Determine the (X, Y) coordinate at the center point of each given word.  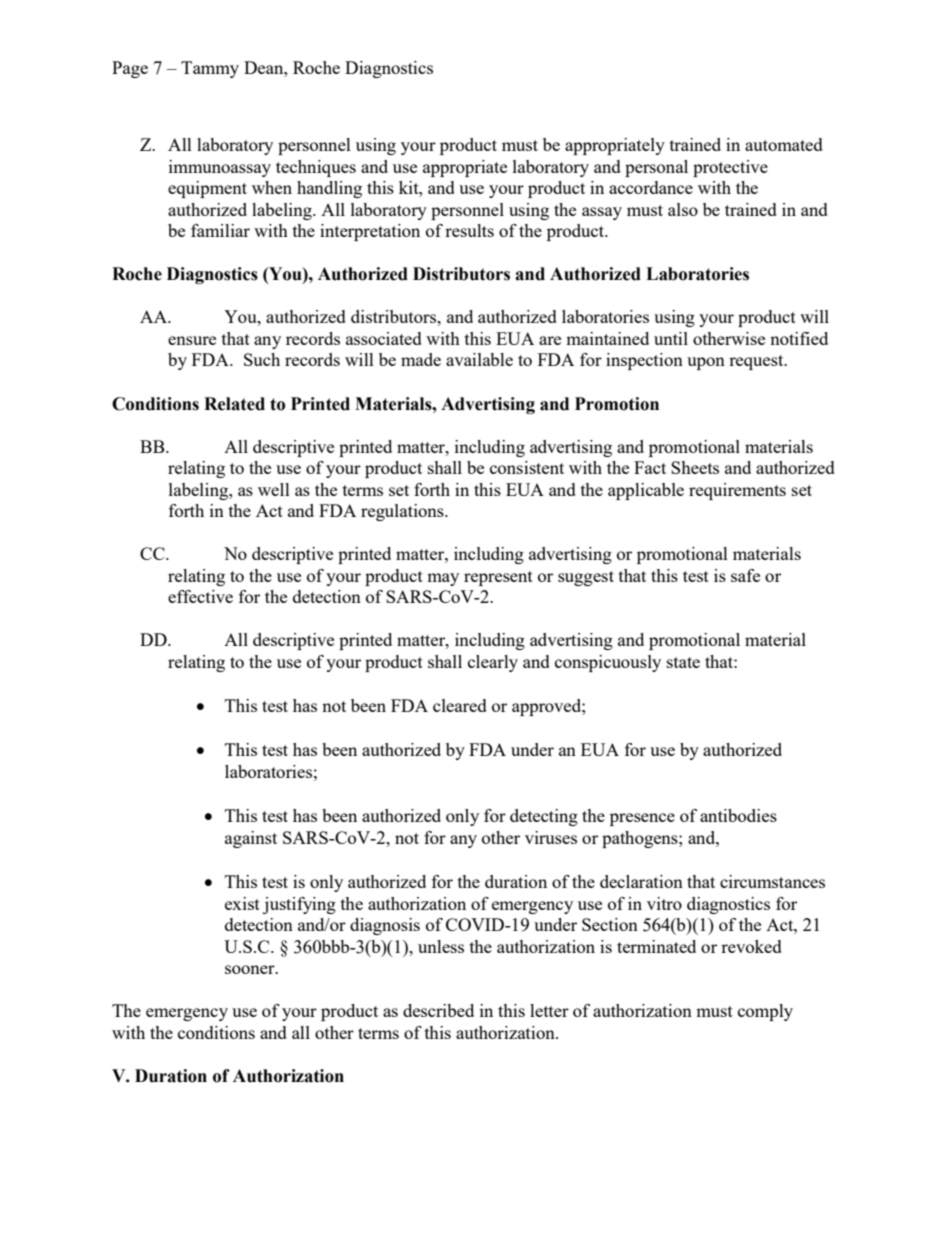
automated (784, 144)
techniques (316, 168)
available (479, 359)
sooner (251, 969)
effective (200, 596)
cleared (460, 705)
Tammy (210, 69)
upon (706, 363)
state (683, 662)
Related (234, 404)
